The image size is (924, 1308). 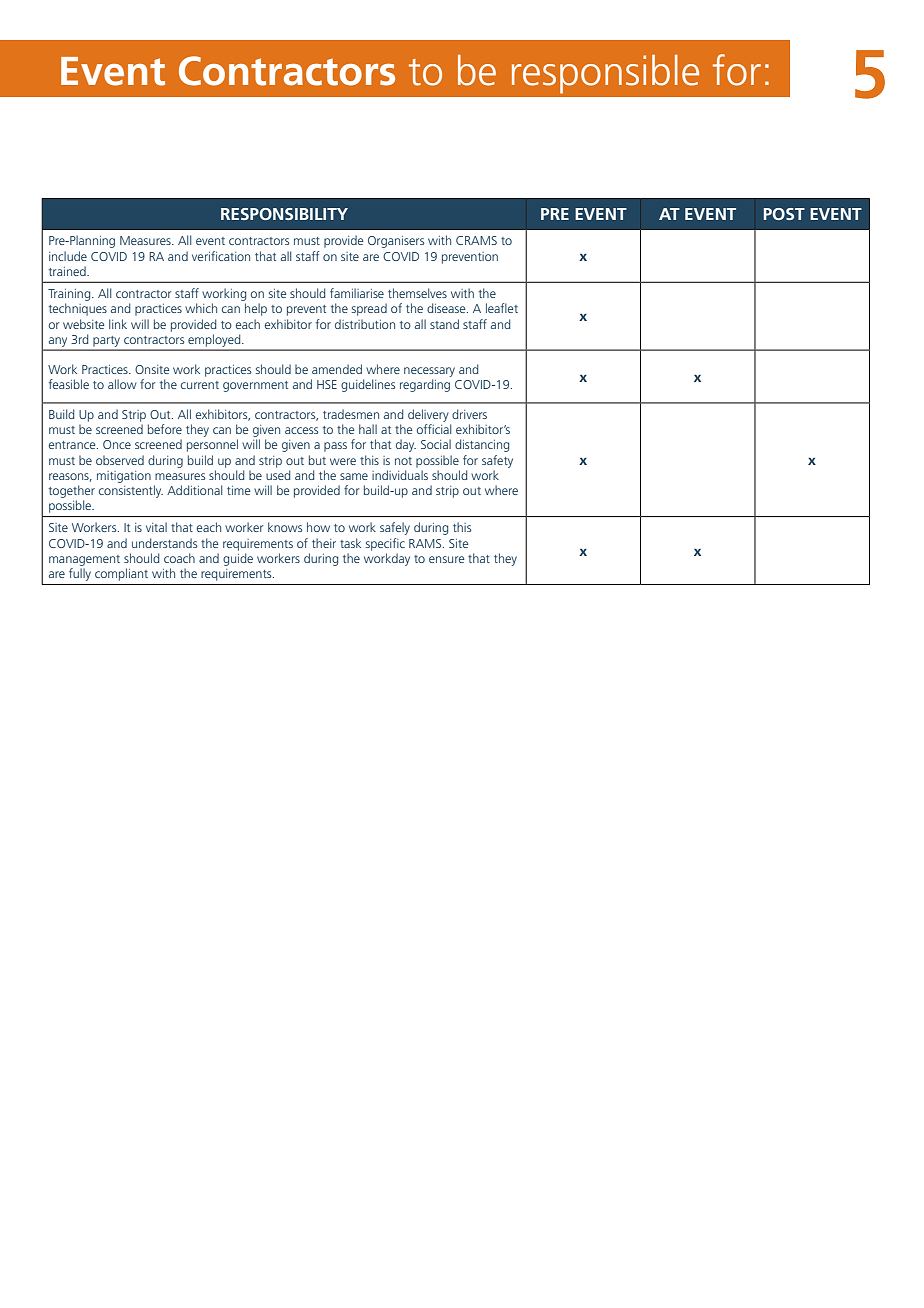 What do you see at coordinates (221, 256) in the screenshot?
I see `verification` at bounding box center [221, 256].
